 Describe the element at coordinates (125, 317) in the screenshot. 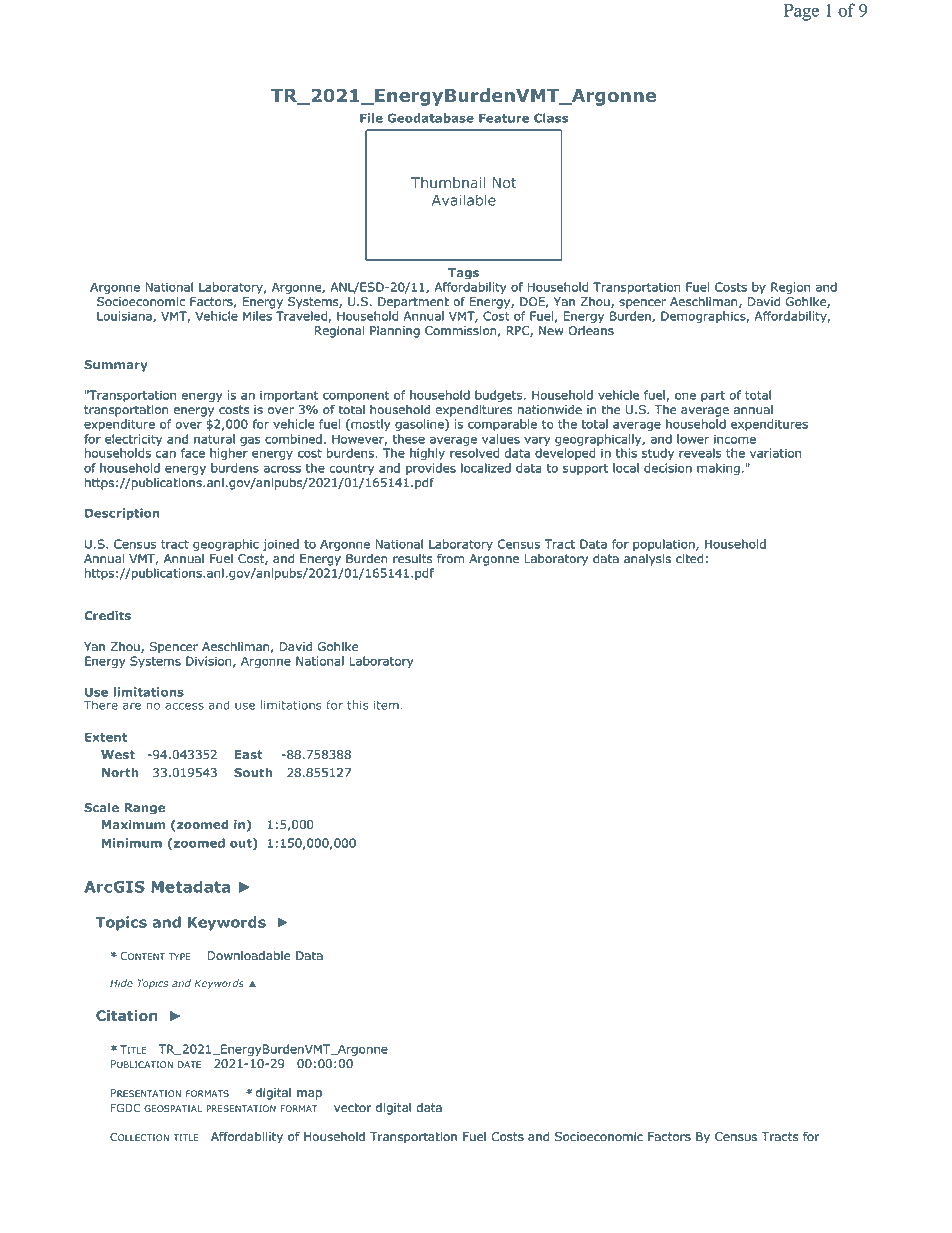

I see `Louisiana` at that location.
